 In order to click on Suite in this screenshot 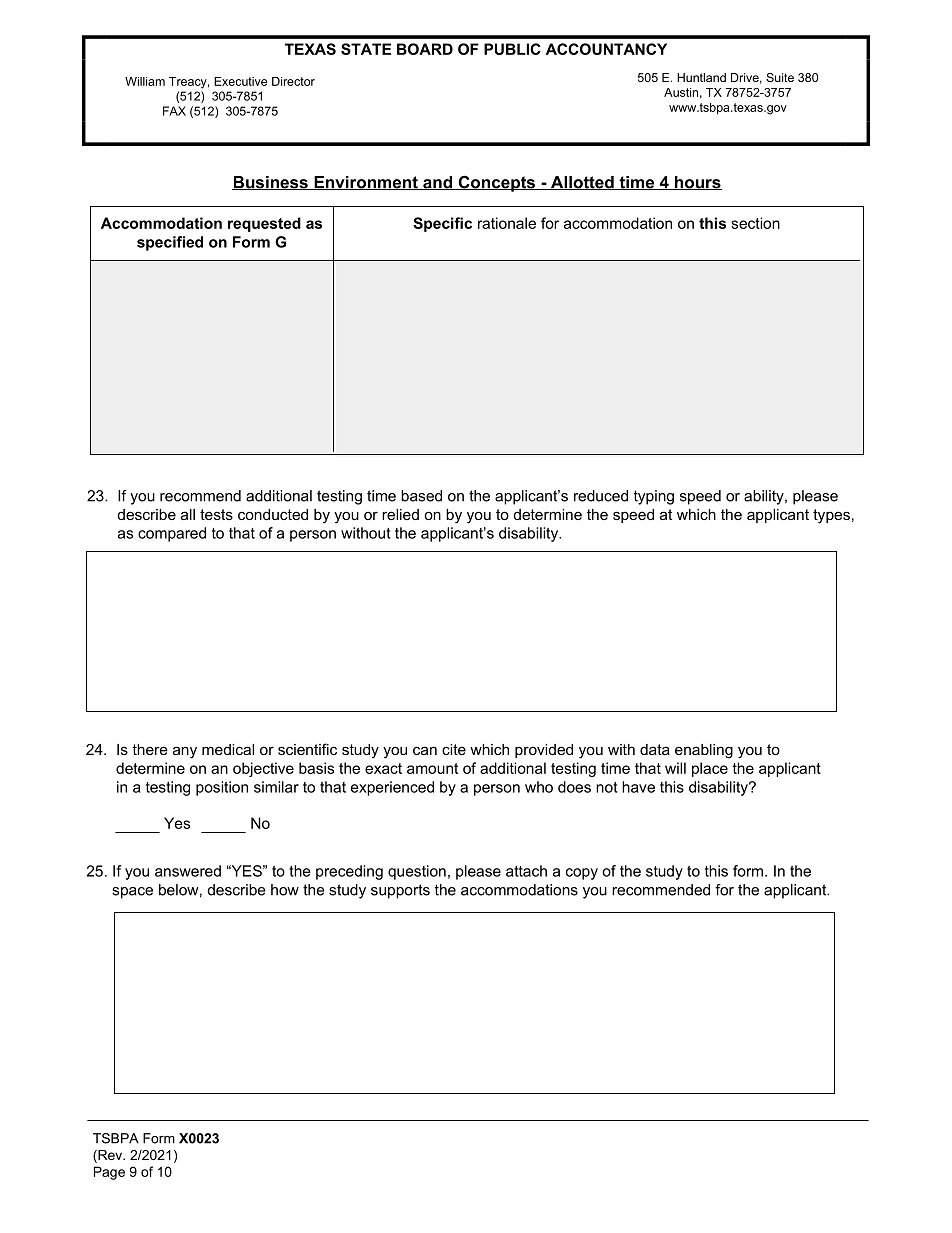, I will do `click(780, 77)`.
